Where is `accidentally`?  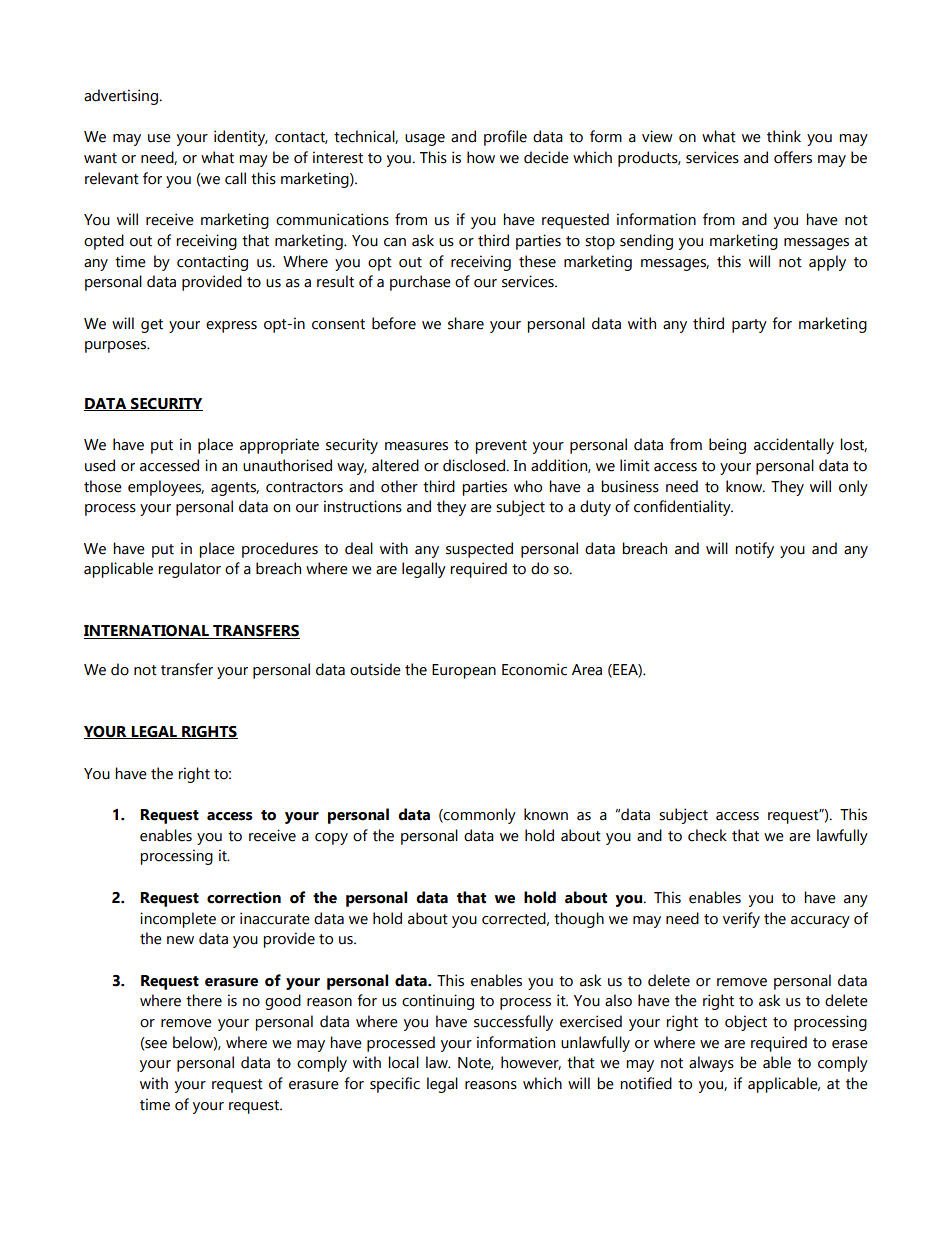
accidentally is located at coordinates (794, 446).
